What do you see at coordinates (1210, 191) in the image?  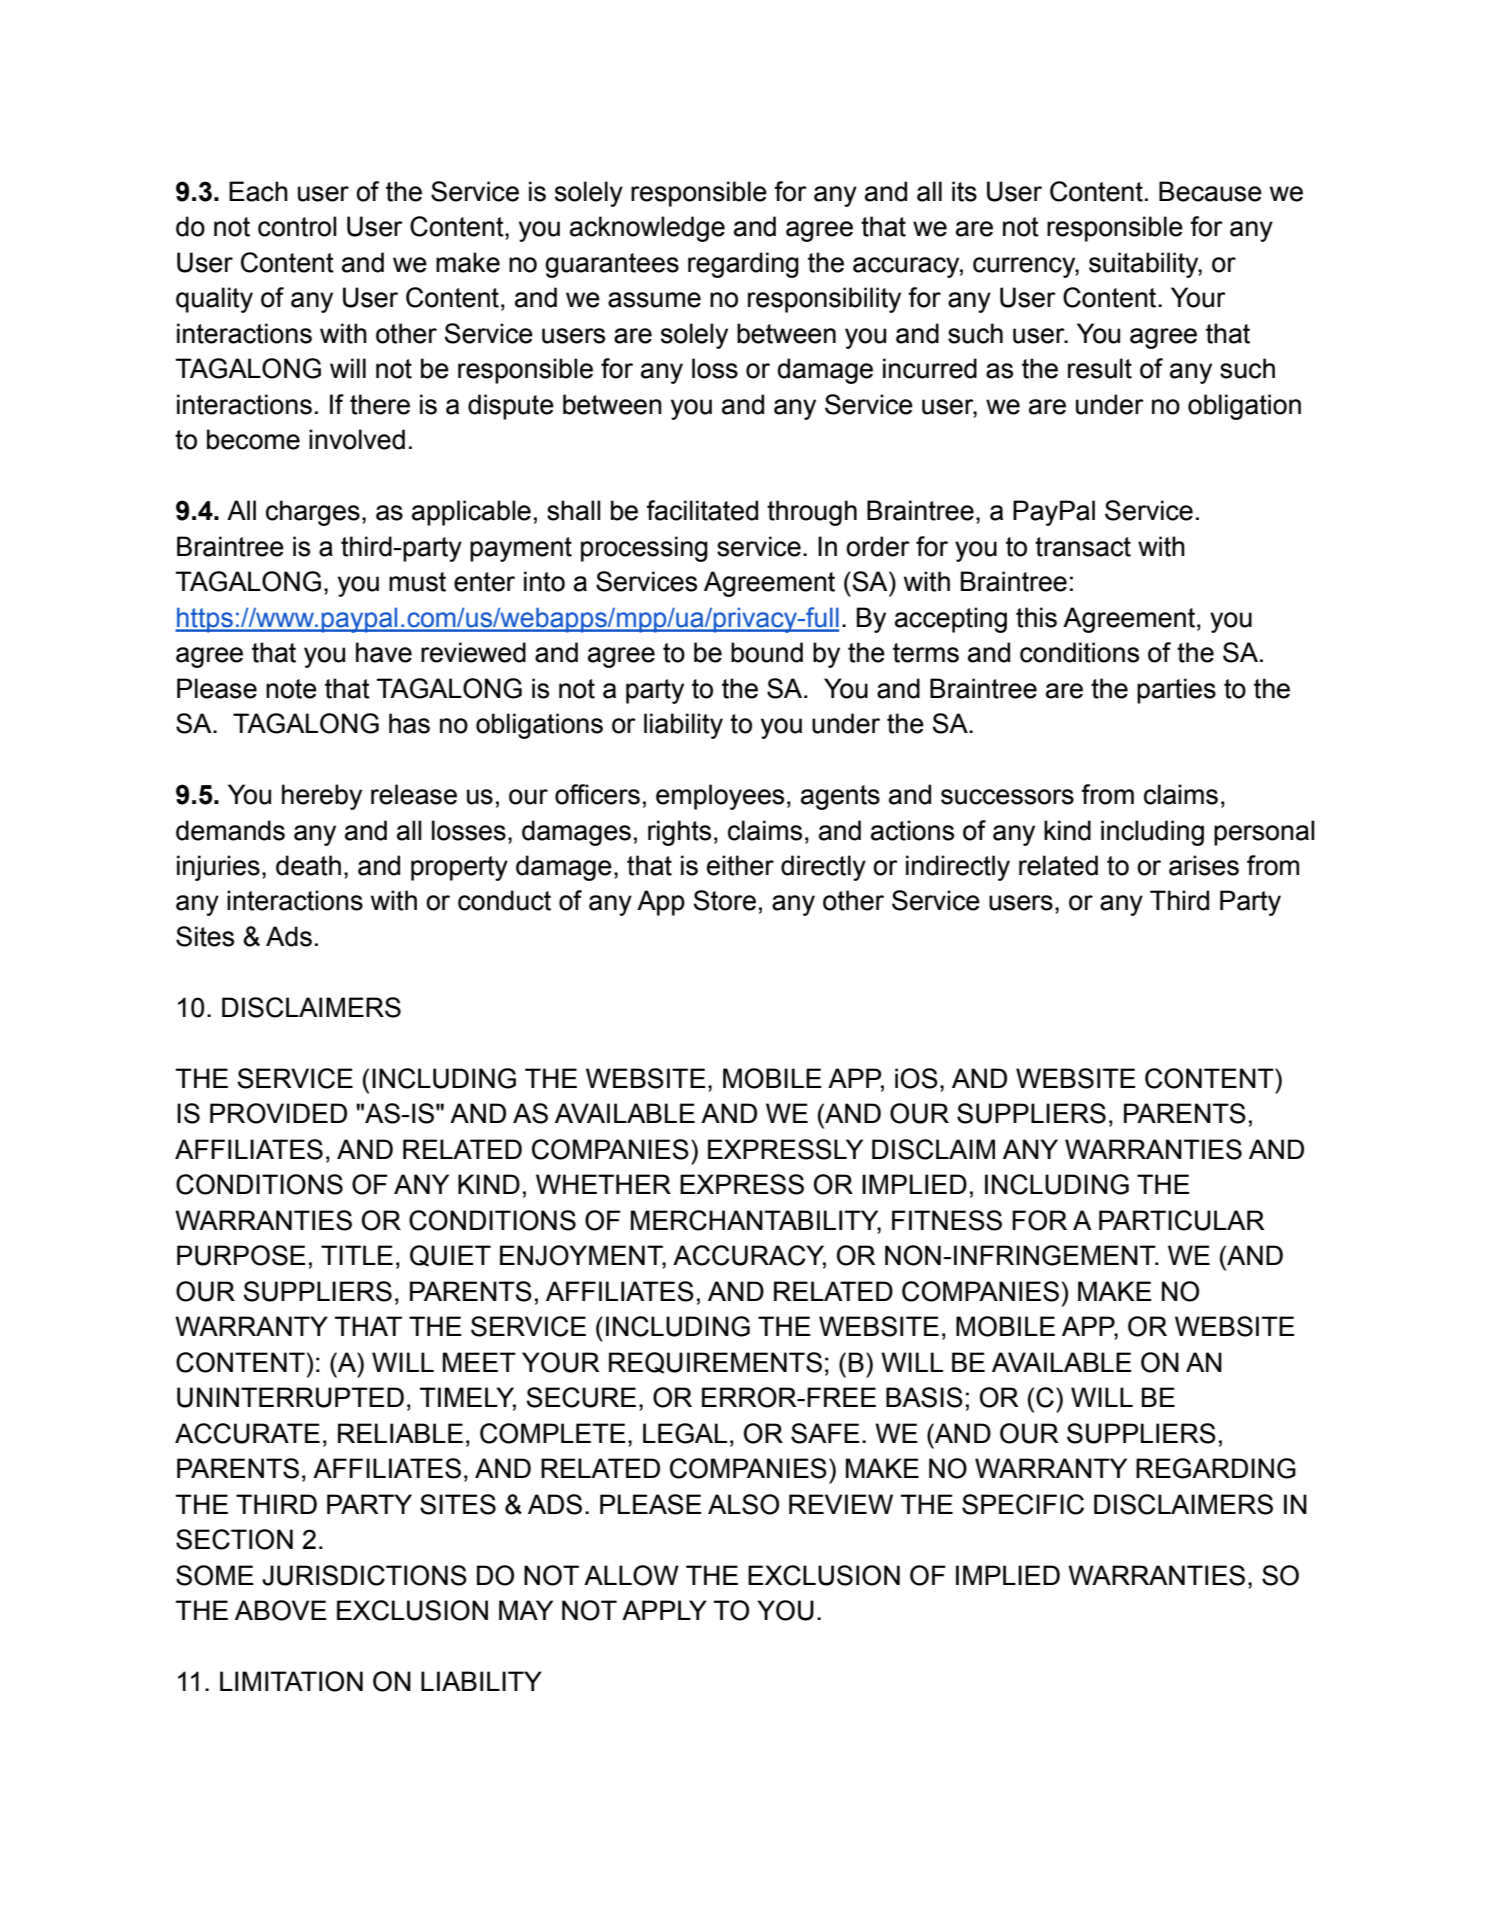 I see `Because` at bounding box center [1210, 191].
